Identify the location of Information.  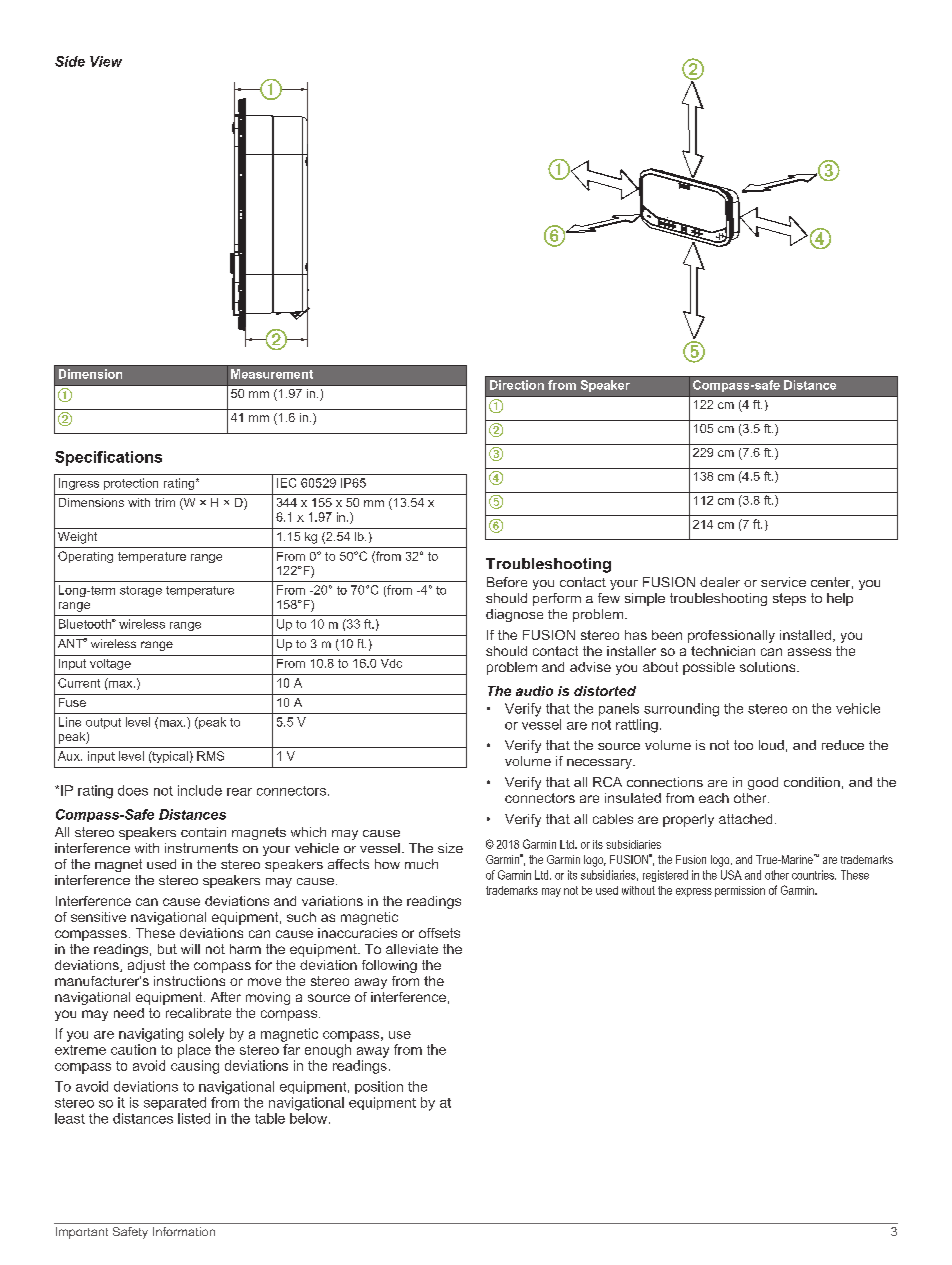
(184, 1231).
